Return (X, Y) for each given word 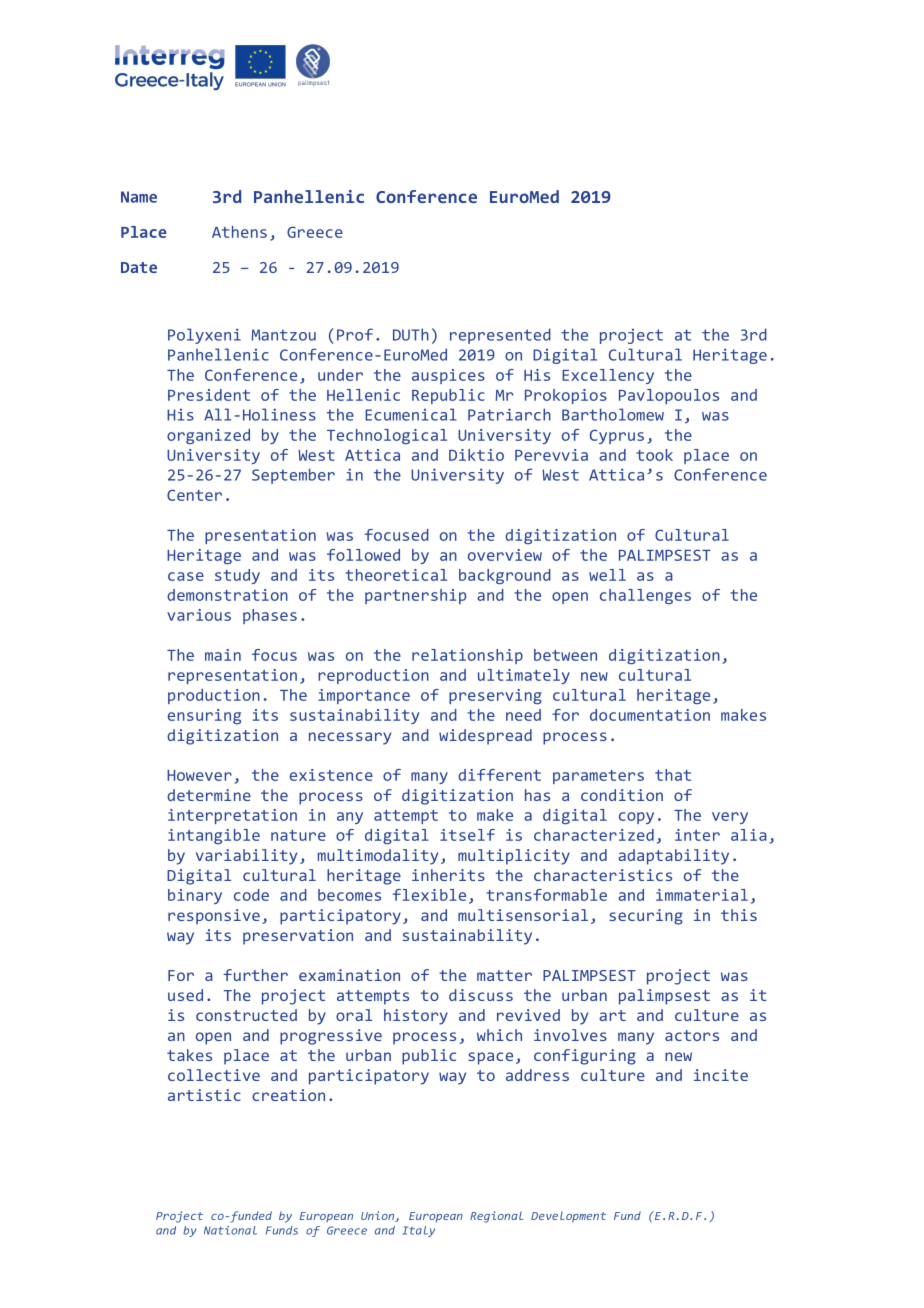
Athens (239, 232)
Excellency (608, 376)
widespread (485, 737)
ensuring (204, 716)
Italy (418, 1231)
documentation (650, 715)
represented (500, 336)
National (230, 1230)
